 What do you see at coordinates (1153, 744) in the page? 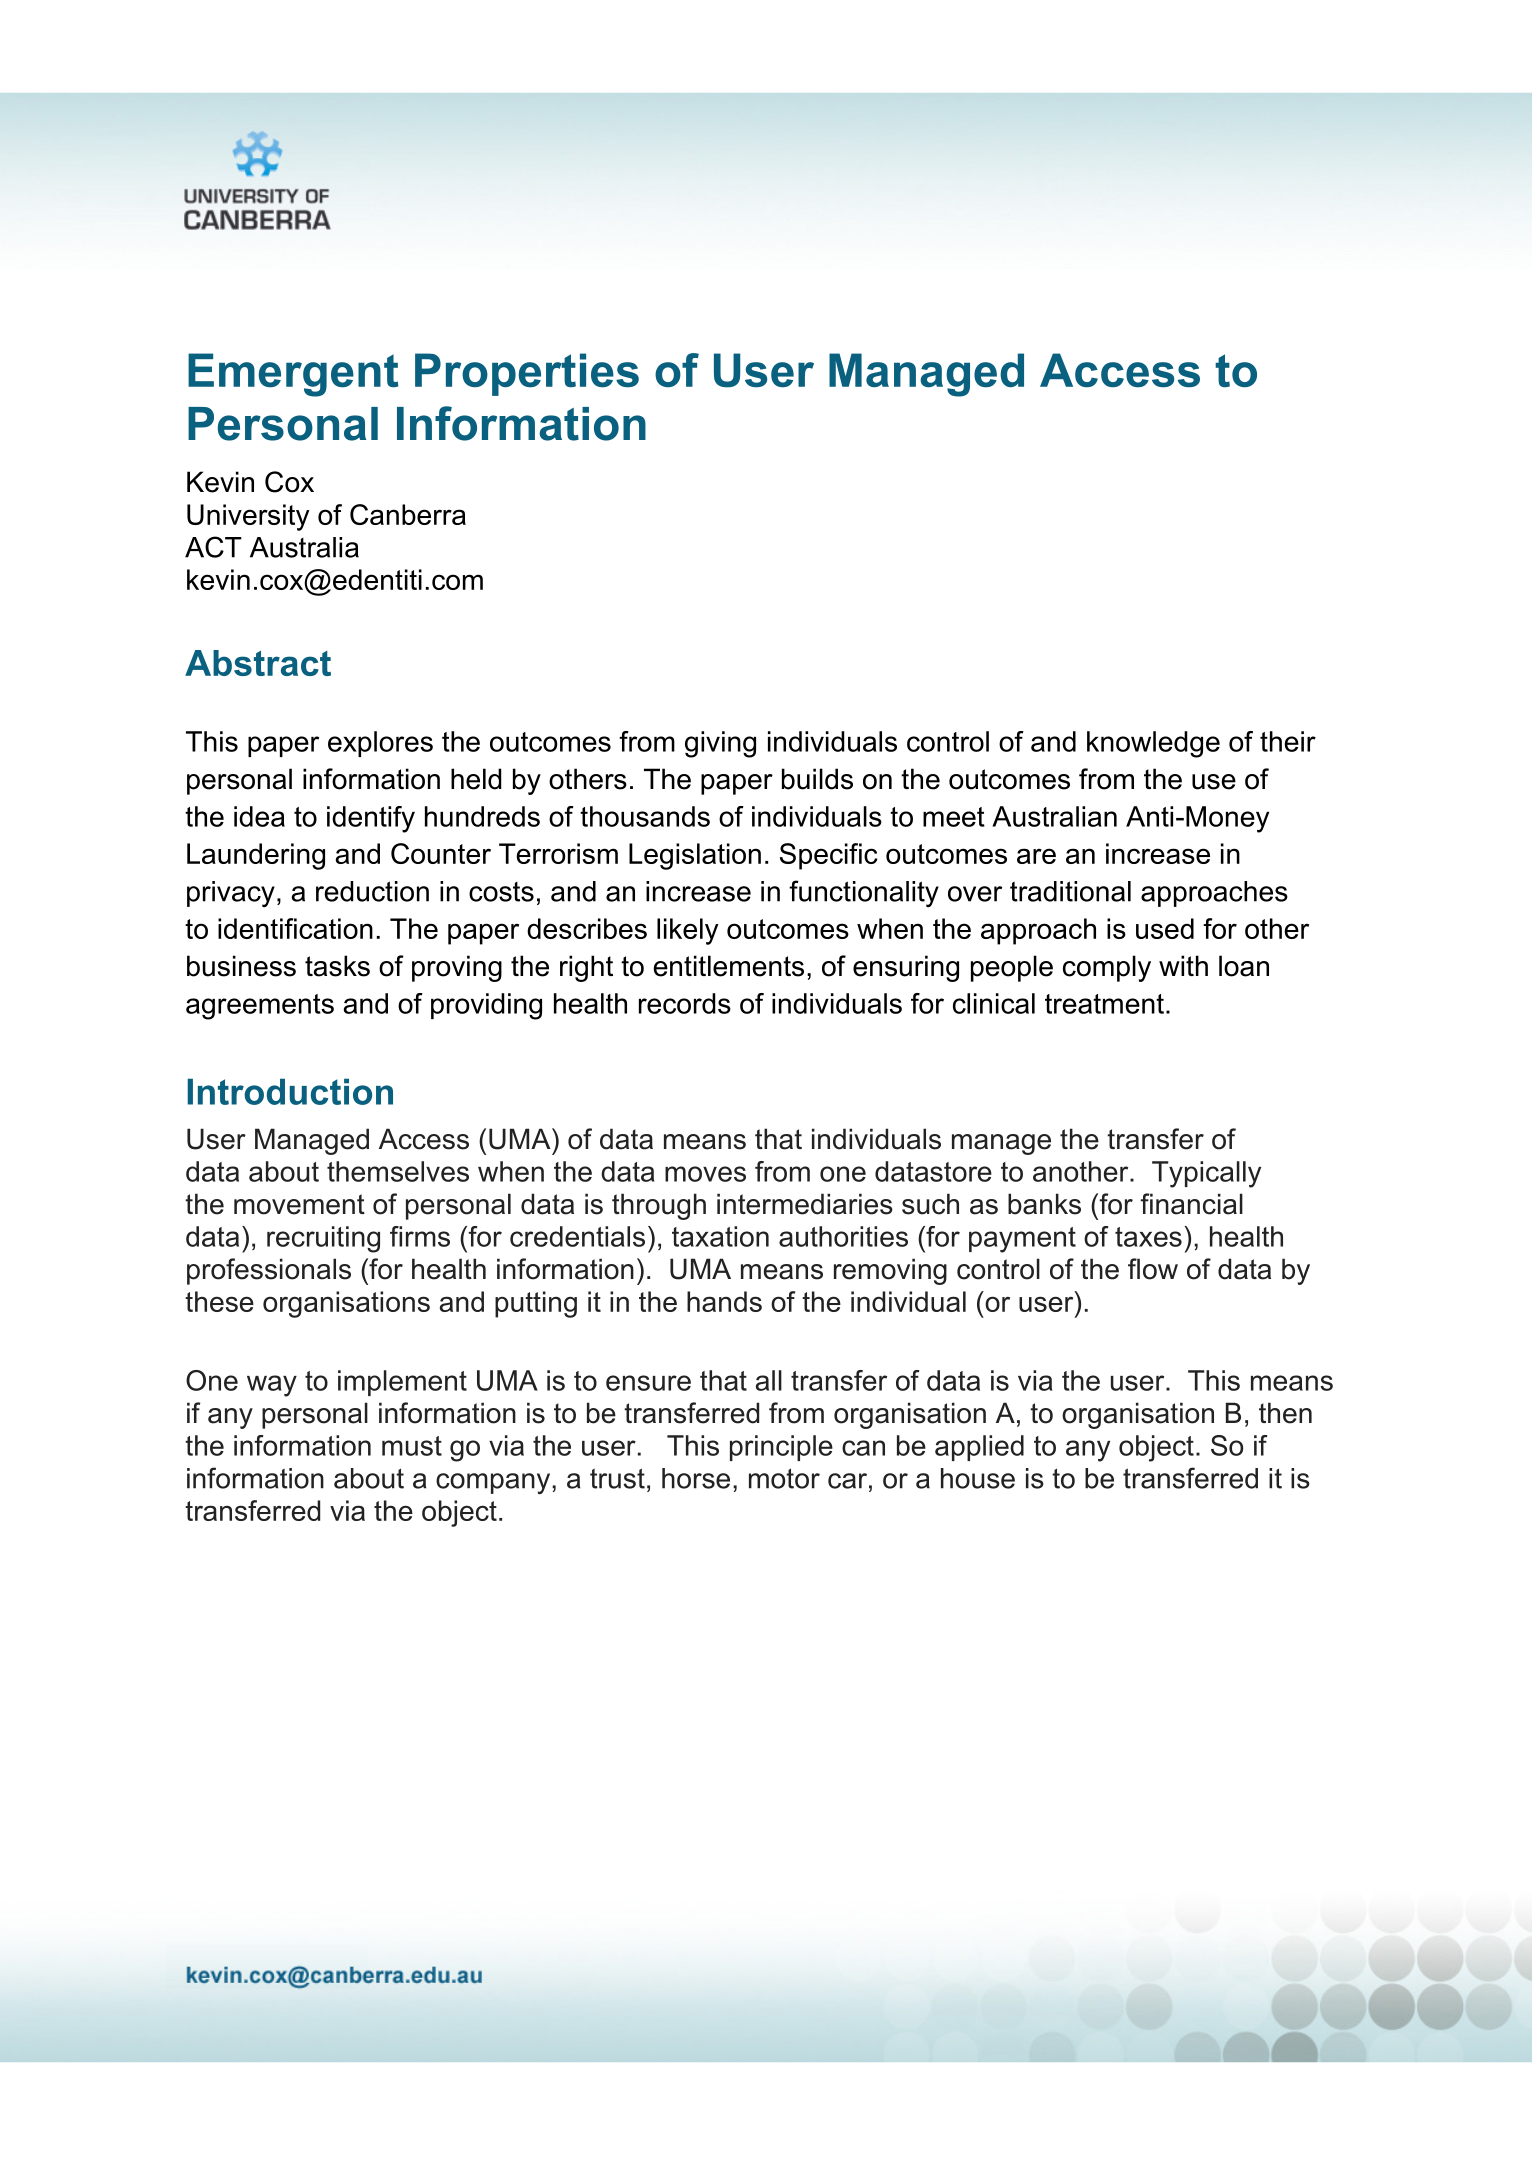
I see `knowledge` at bounding box center [1153, 744].
